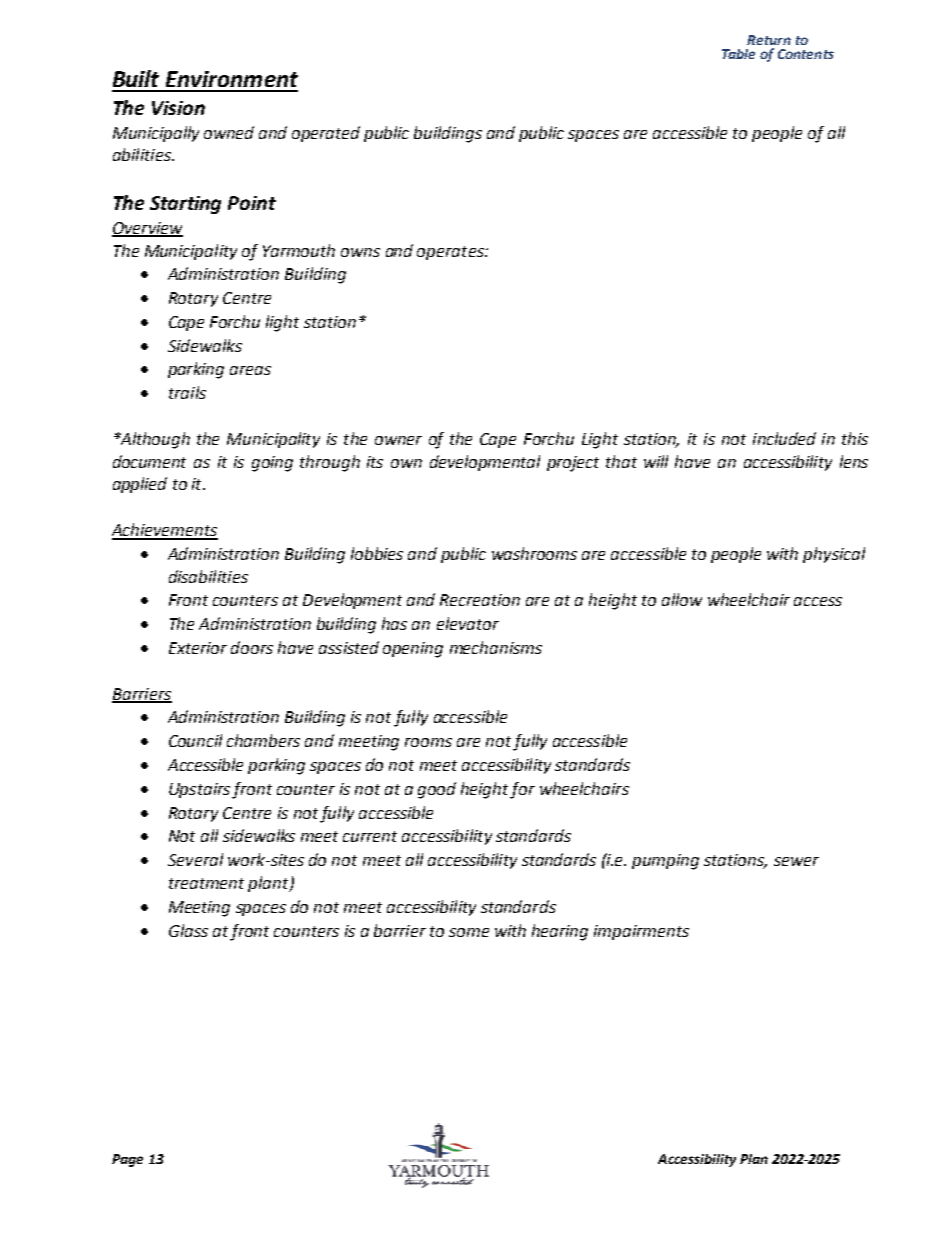  Describe the element at coordinates (784, 438) in the screenshot. I see `included` at that location.
